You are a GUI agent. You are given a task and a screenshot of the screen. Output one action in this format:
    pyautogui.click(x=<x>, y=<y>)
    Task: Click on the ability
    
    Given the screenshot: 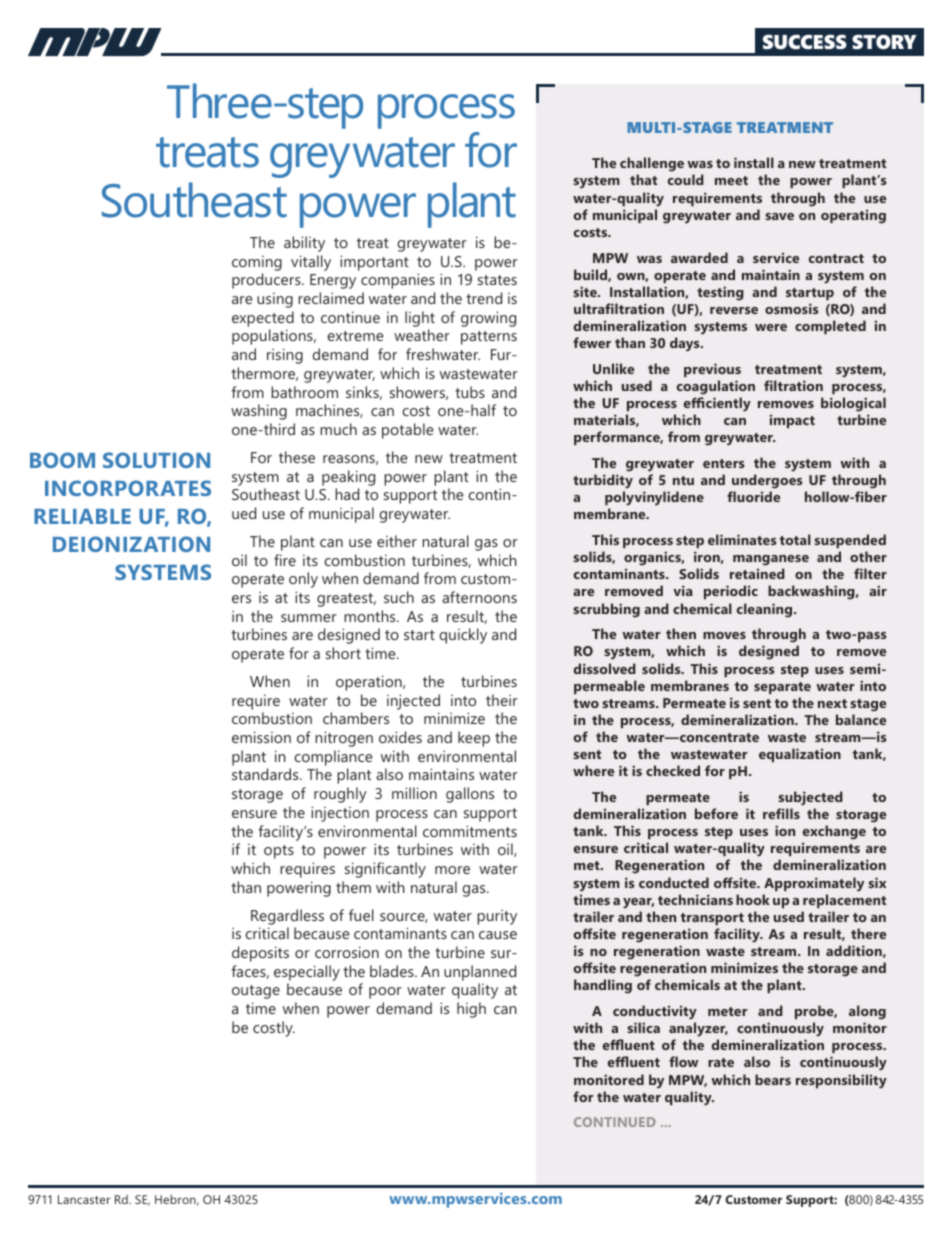 What is the action you would take?
    pyautogui.click(x=304, y=244)
